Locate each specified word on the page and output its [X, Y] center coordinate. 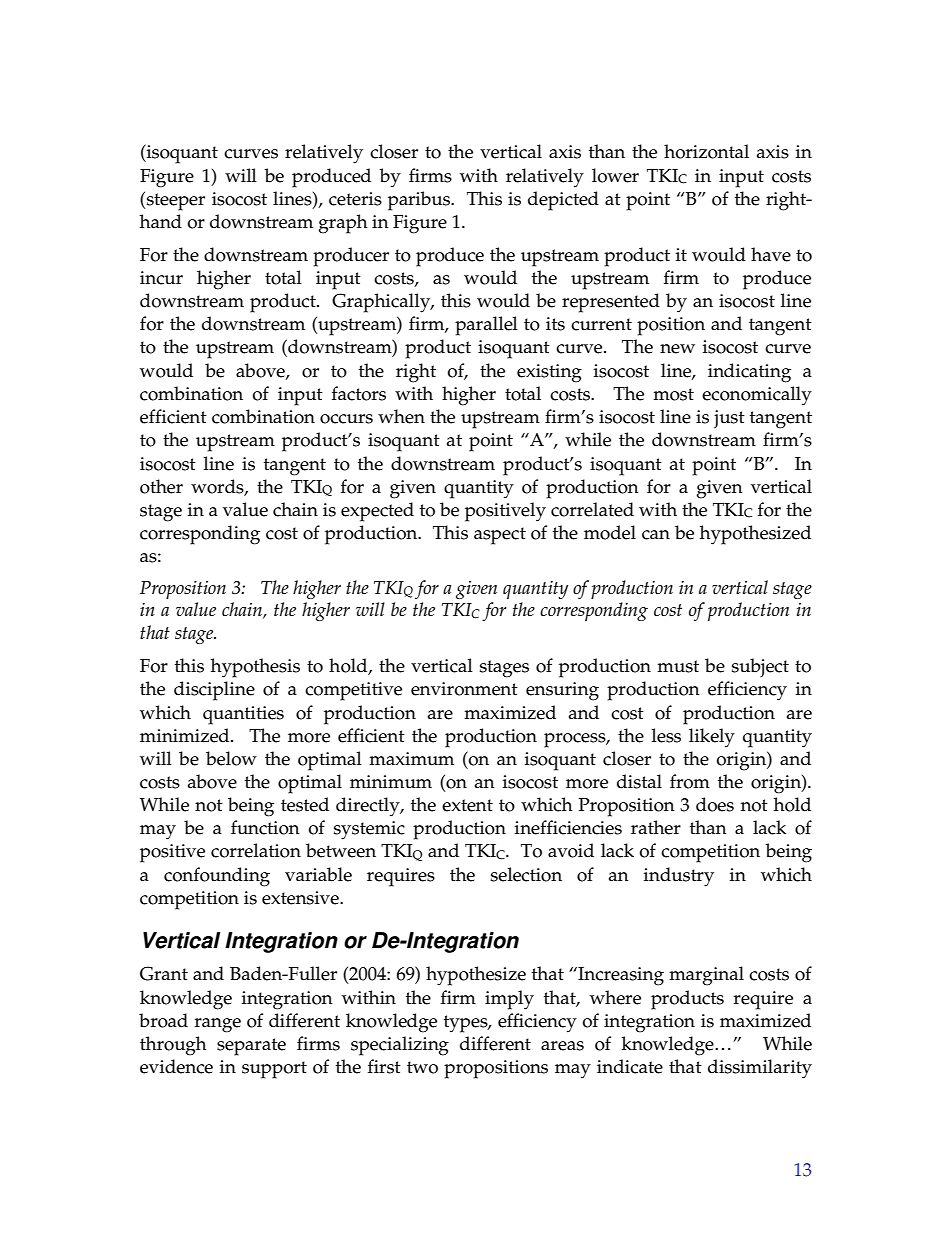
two [422, 1067]
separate [251, 1047]
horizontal [706, 151]
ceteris [355, 199]
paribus [420, 201]
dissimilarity [760, 1069]
